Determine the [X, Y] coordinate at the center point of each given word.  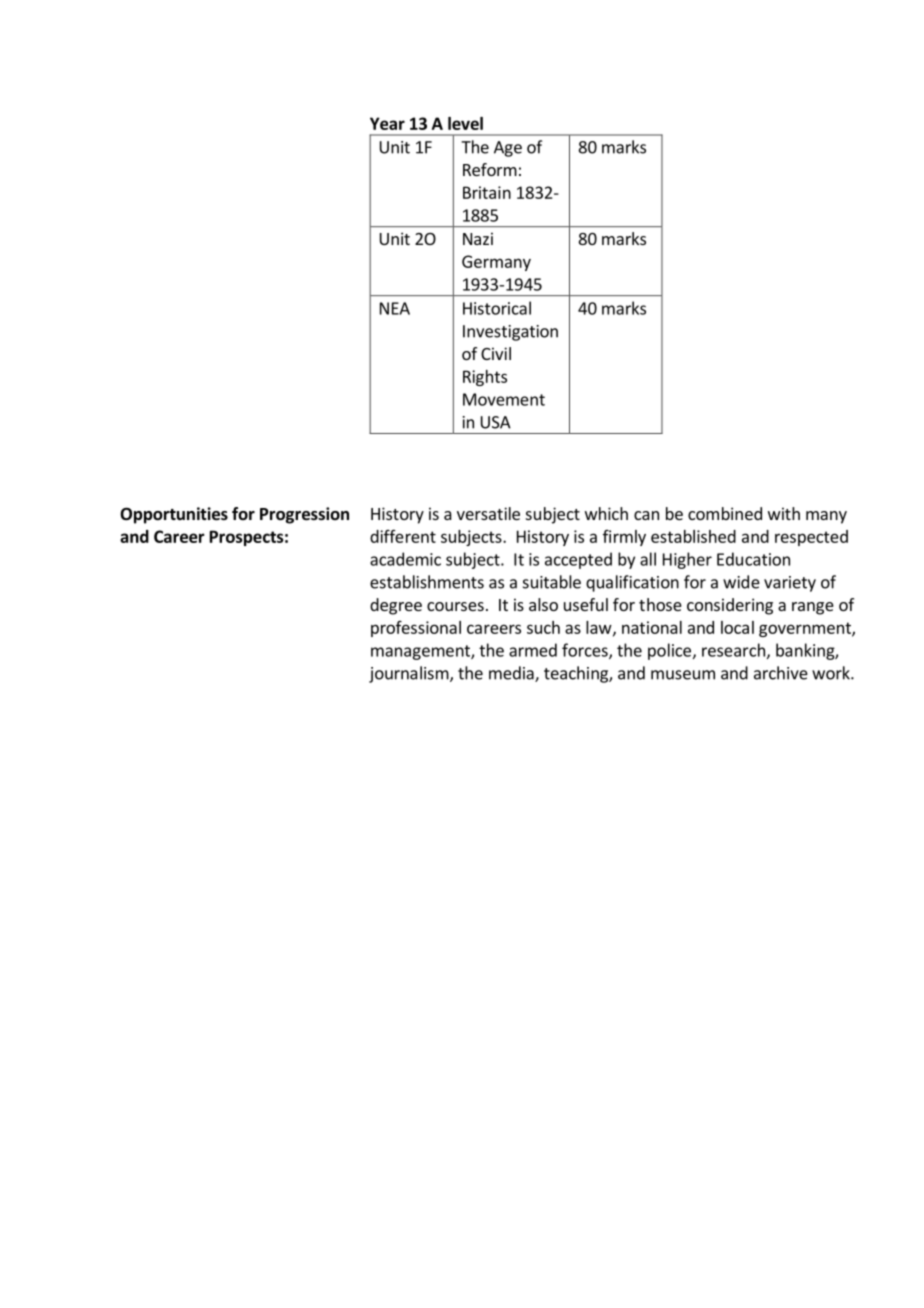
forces [586, 651]
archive [781, 673]
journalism [410, 674]
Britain [487, 192]
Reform [490, 169]
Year [387, 123]
